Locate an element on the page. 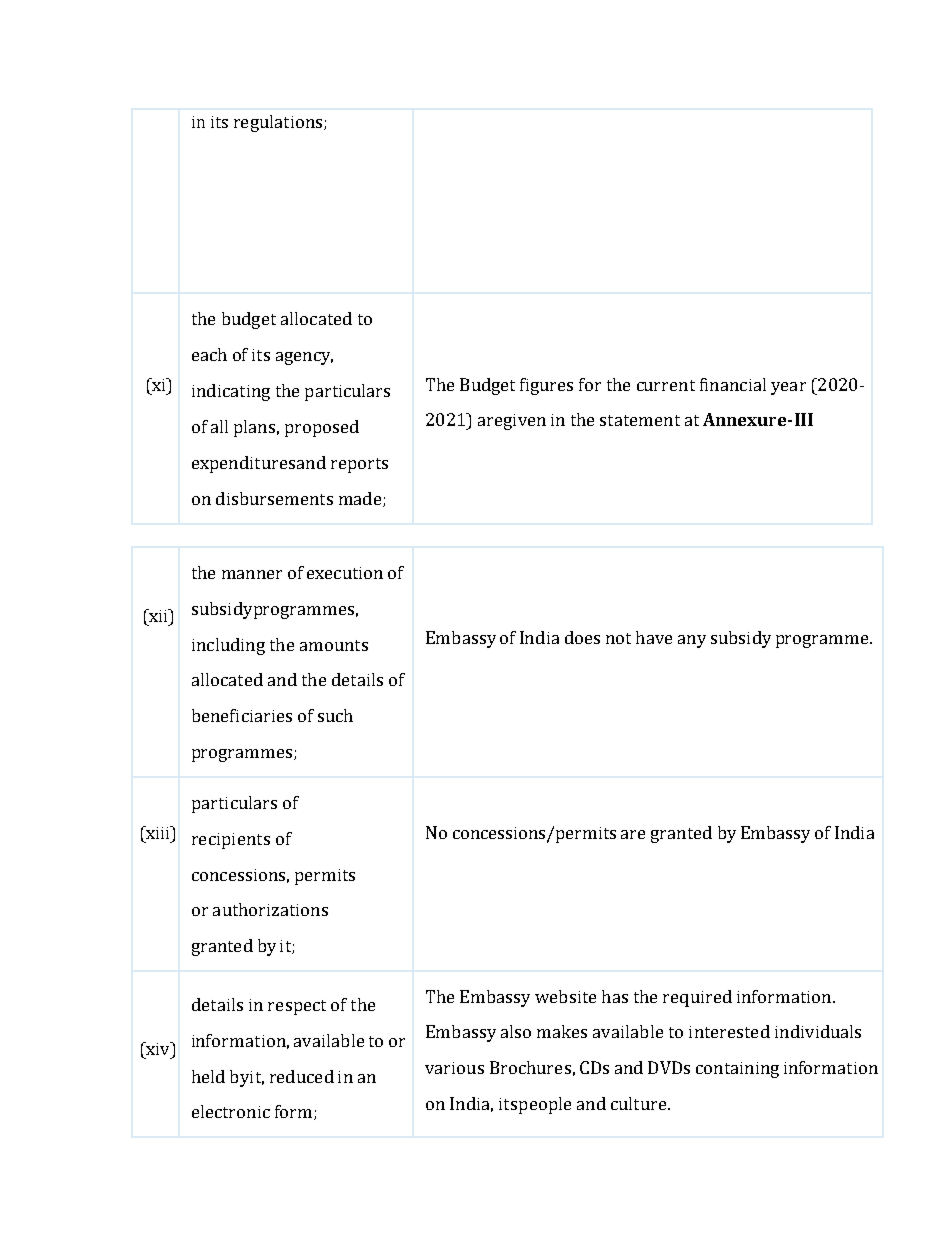 The width and height of the page is (952, 1233). financial is located at coordinates (733, 384).
